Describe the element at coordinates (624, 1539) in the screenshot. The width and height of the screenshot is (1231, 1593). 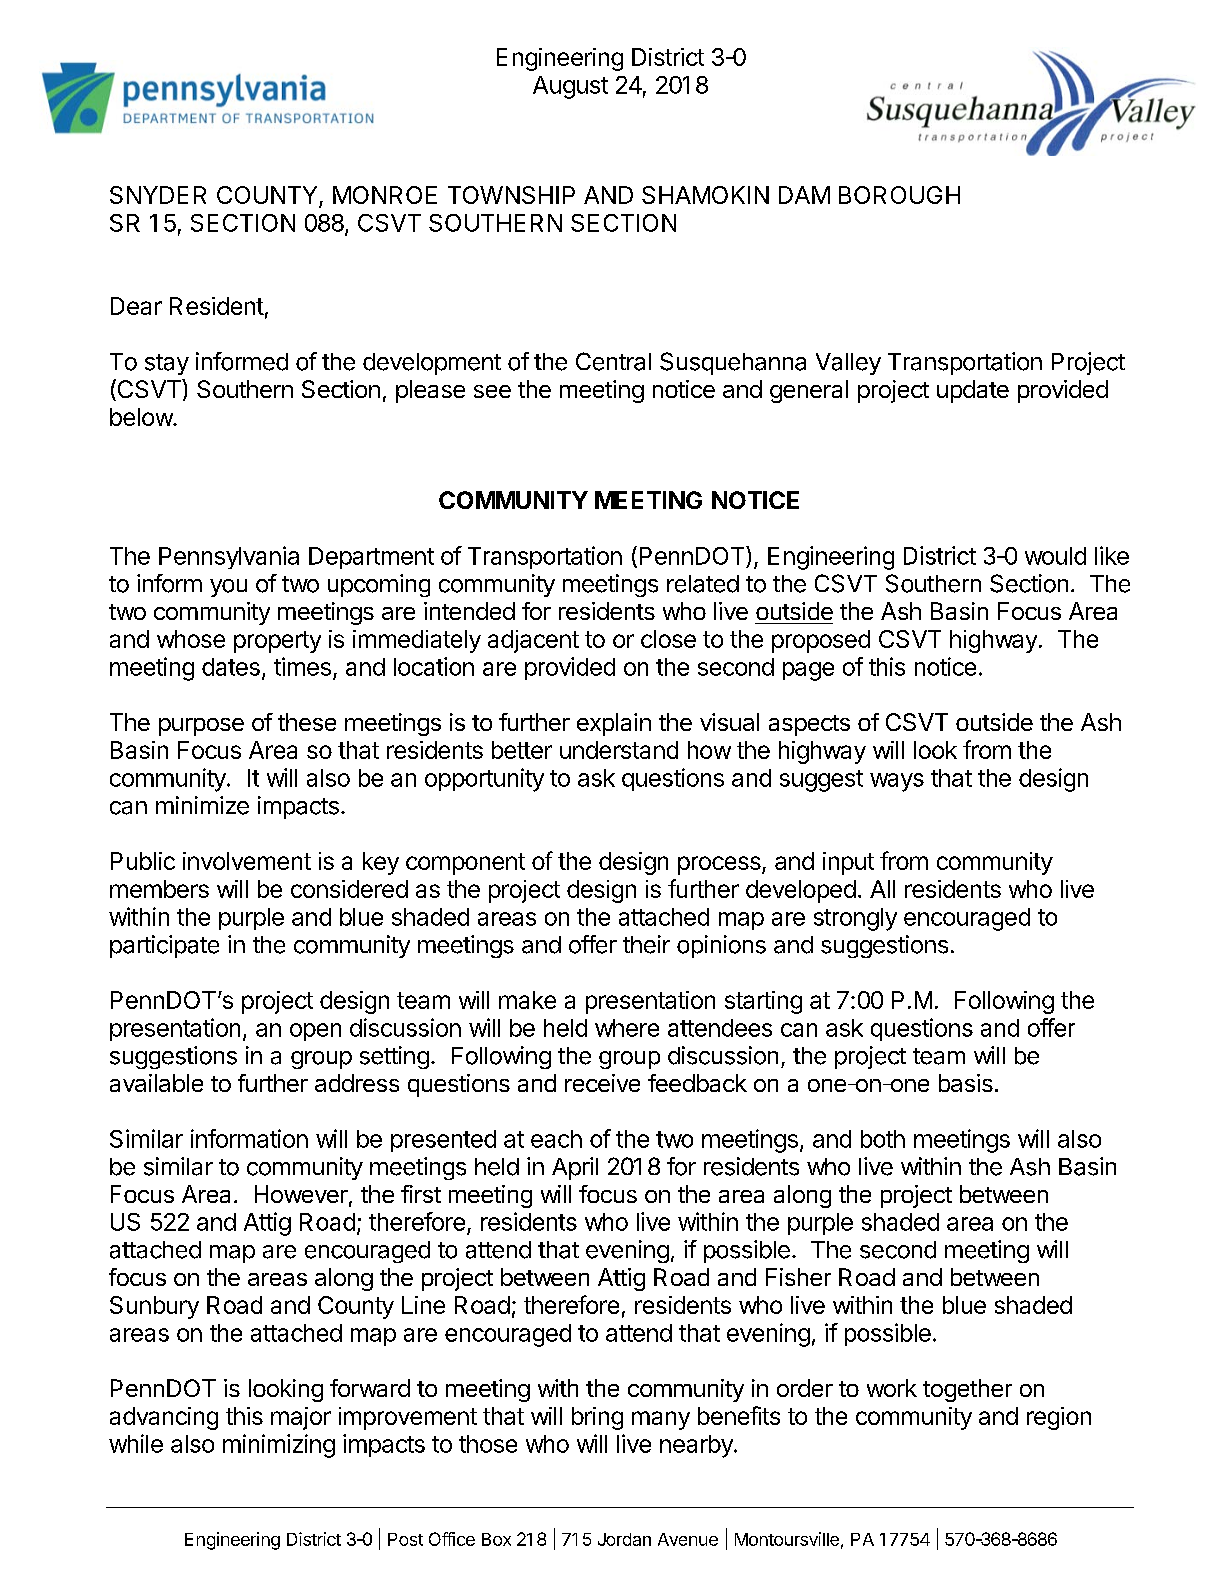
I see `Jordan` at that location.
